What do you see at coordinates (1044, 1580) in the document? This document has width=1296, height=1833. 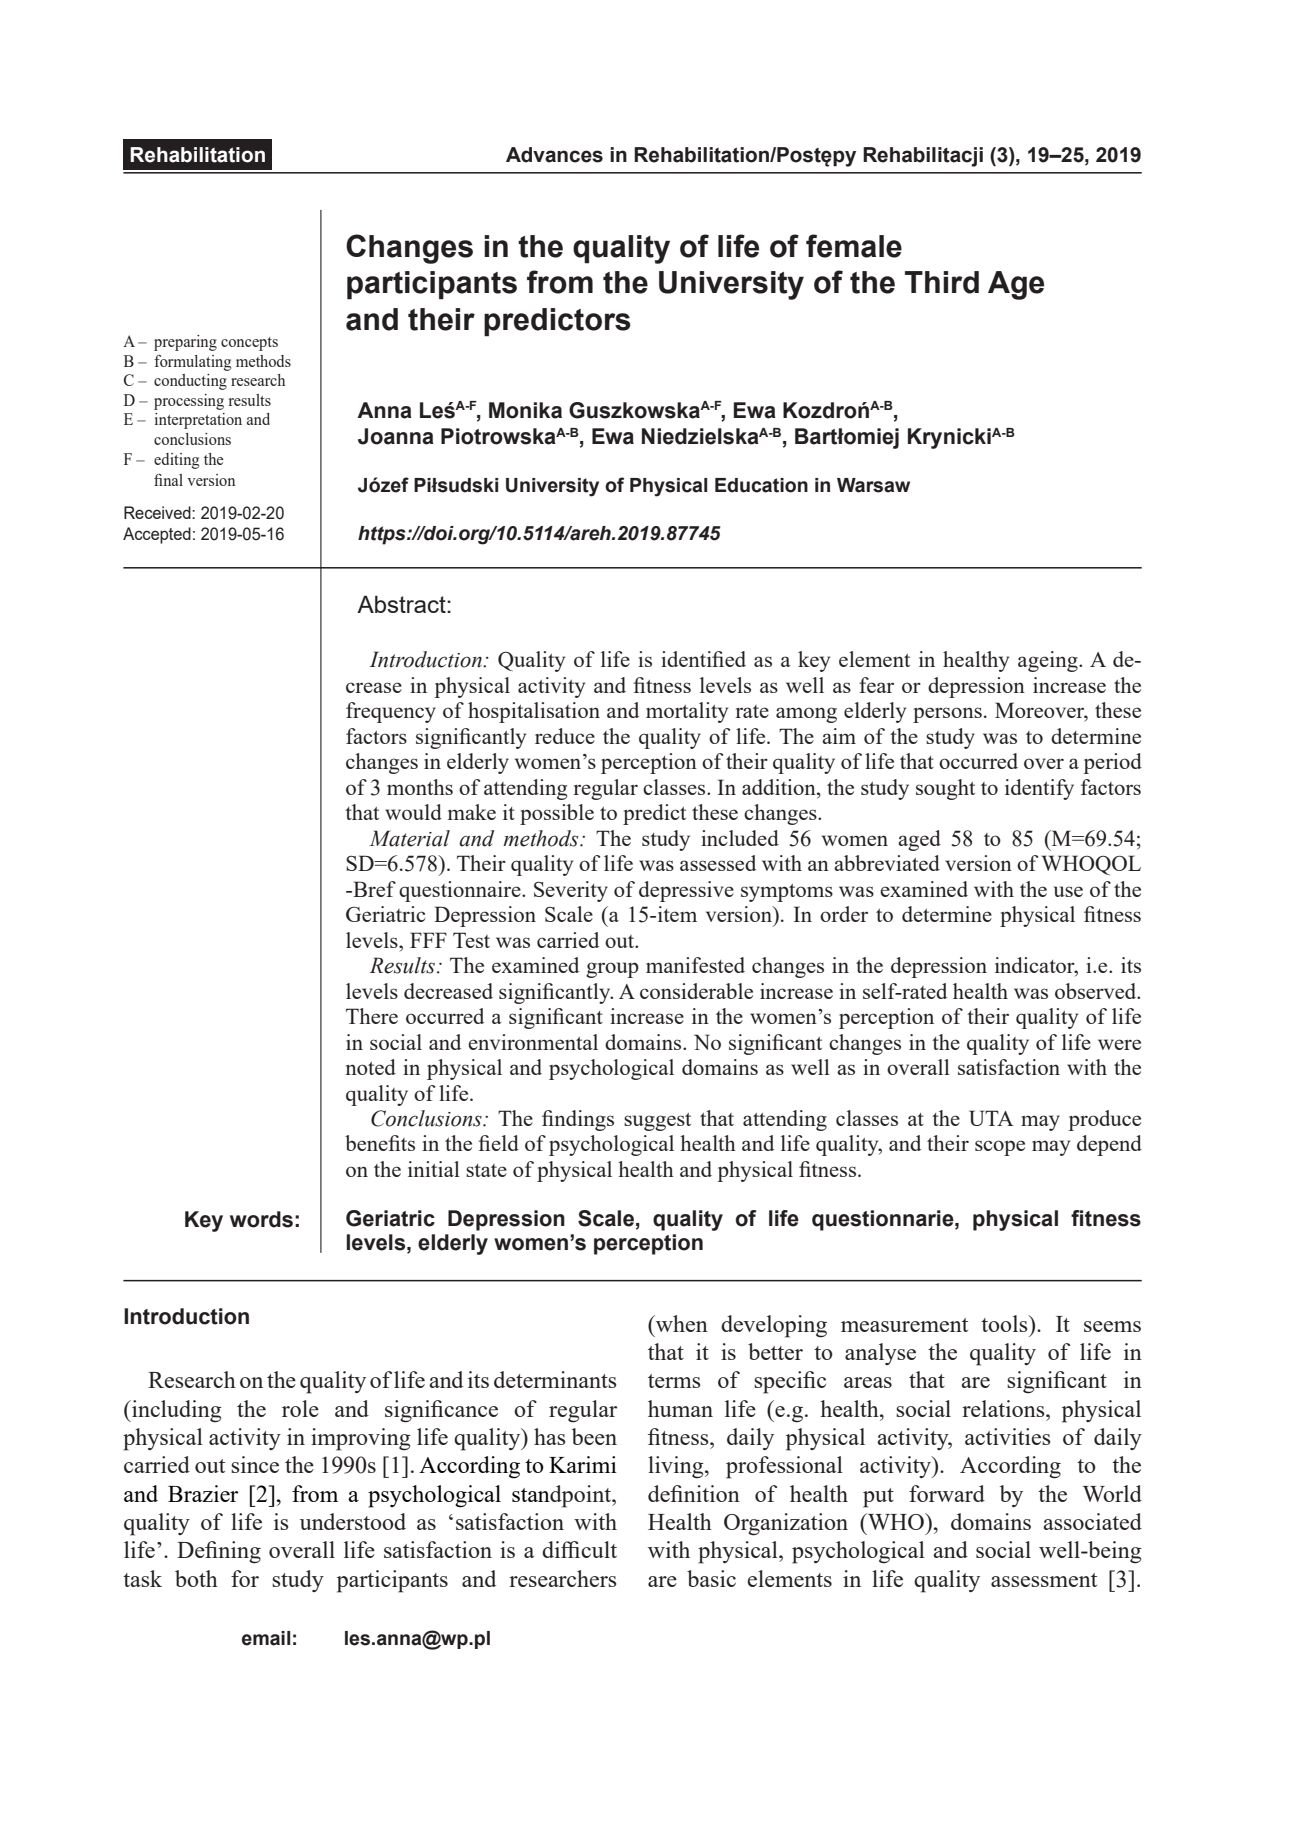 I see `assessment` at bounding box center [1044, 1580].
